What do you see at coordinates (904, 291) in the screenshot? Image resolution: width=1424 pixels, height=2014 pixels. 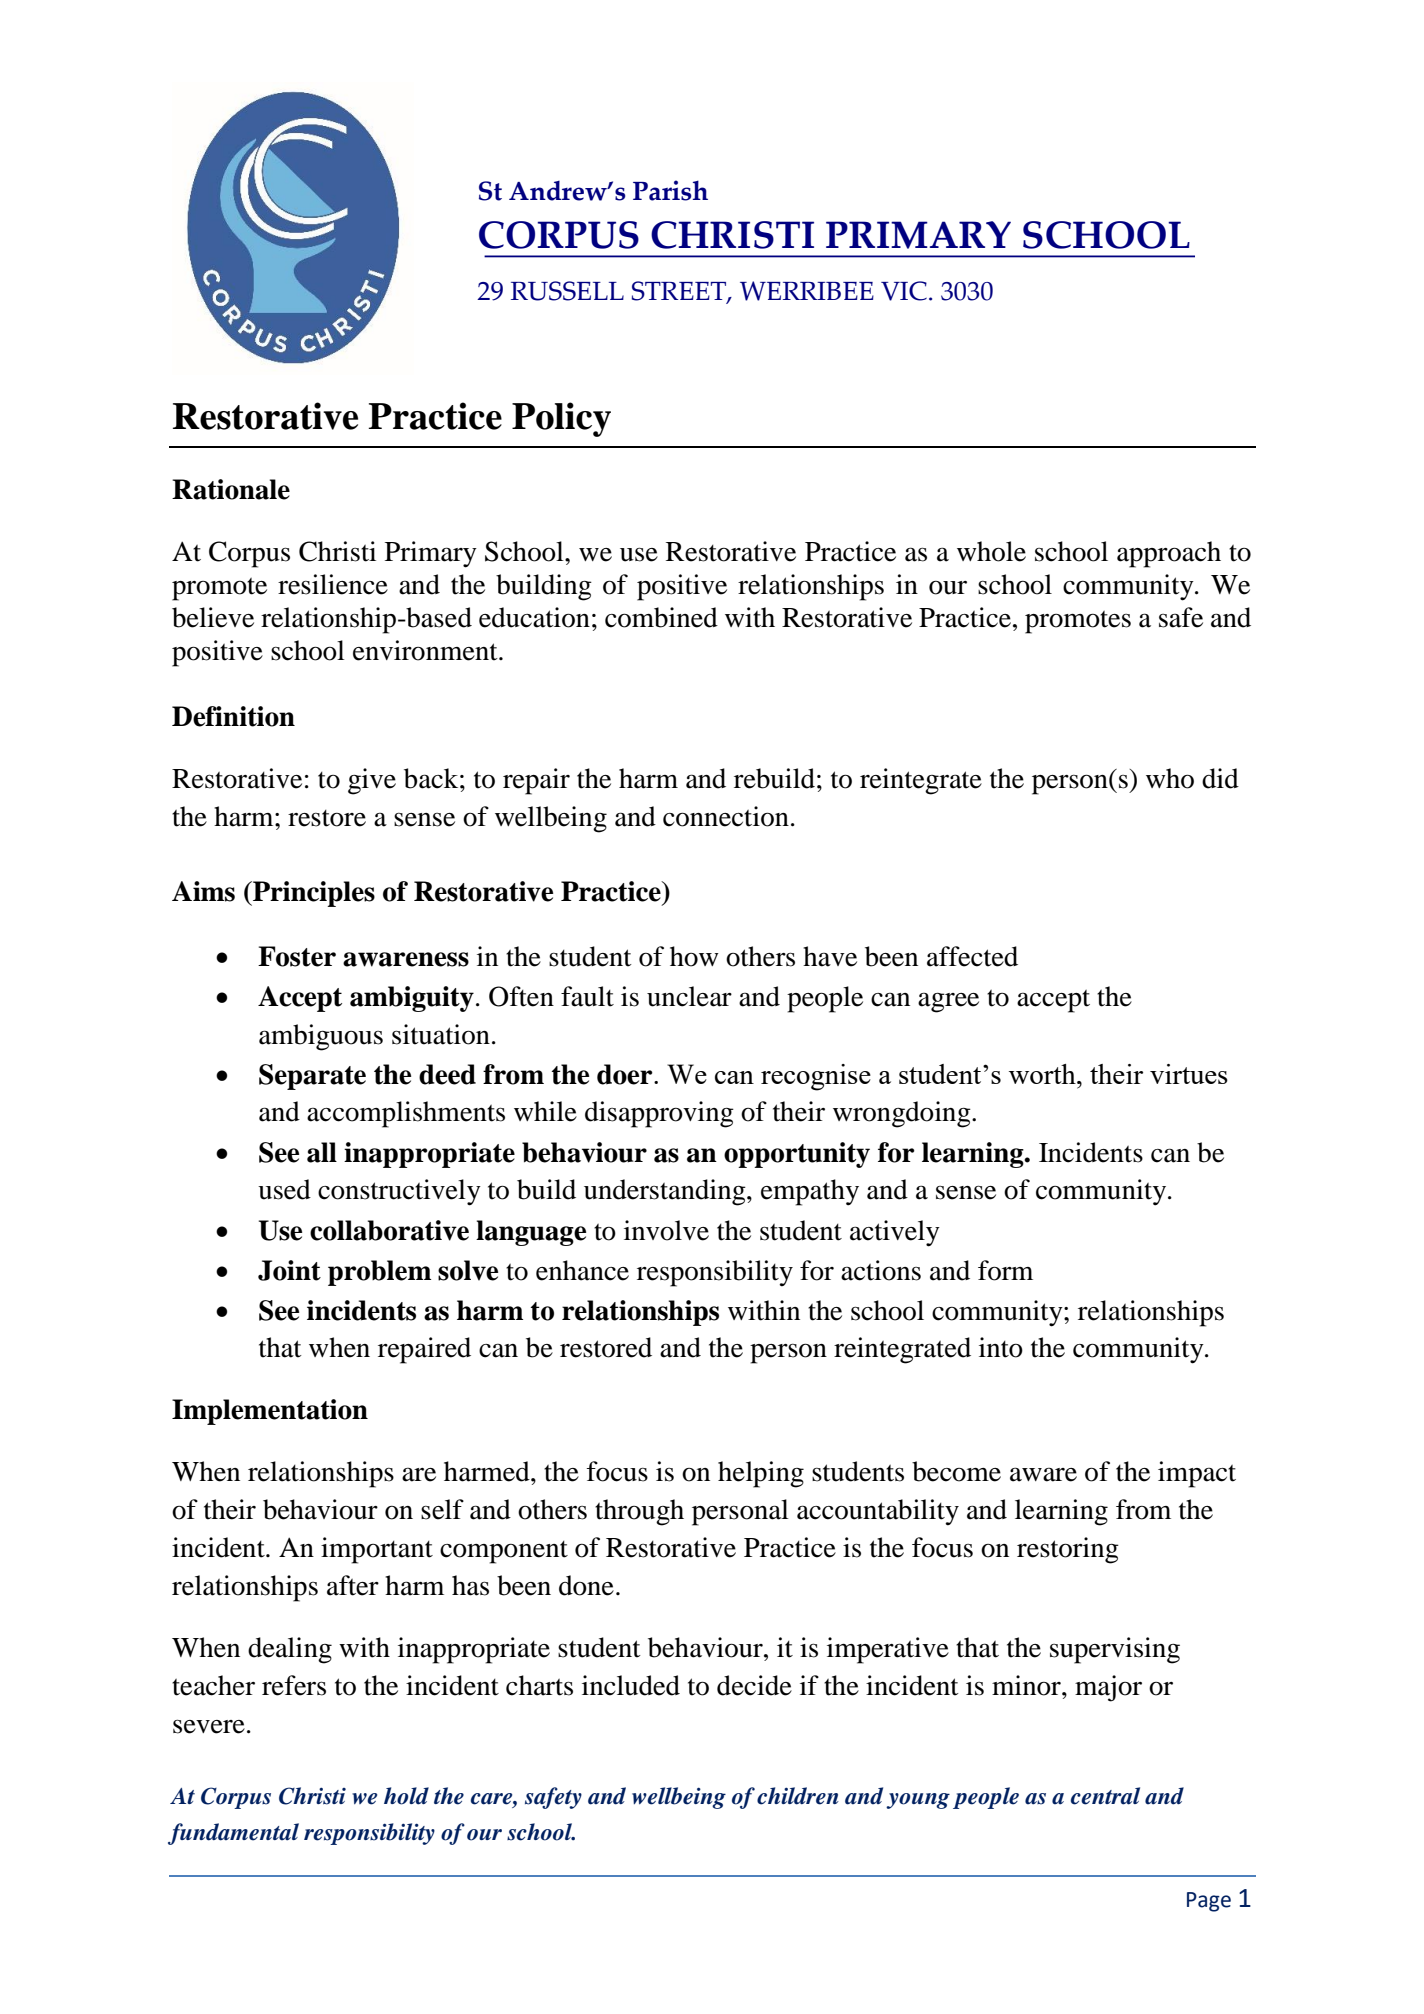 I see `VIC` at bounding box center [904, 291].
